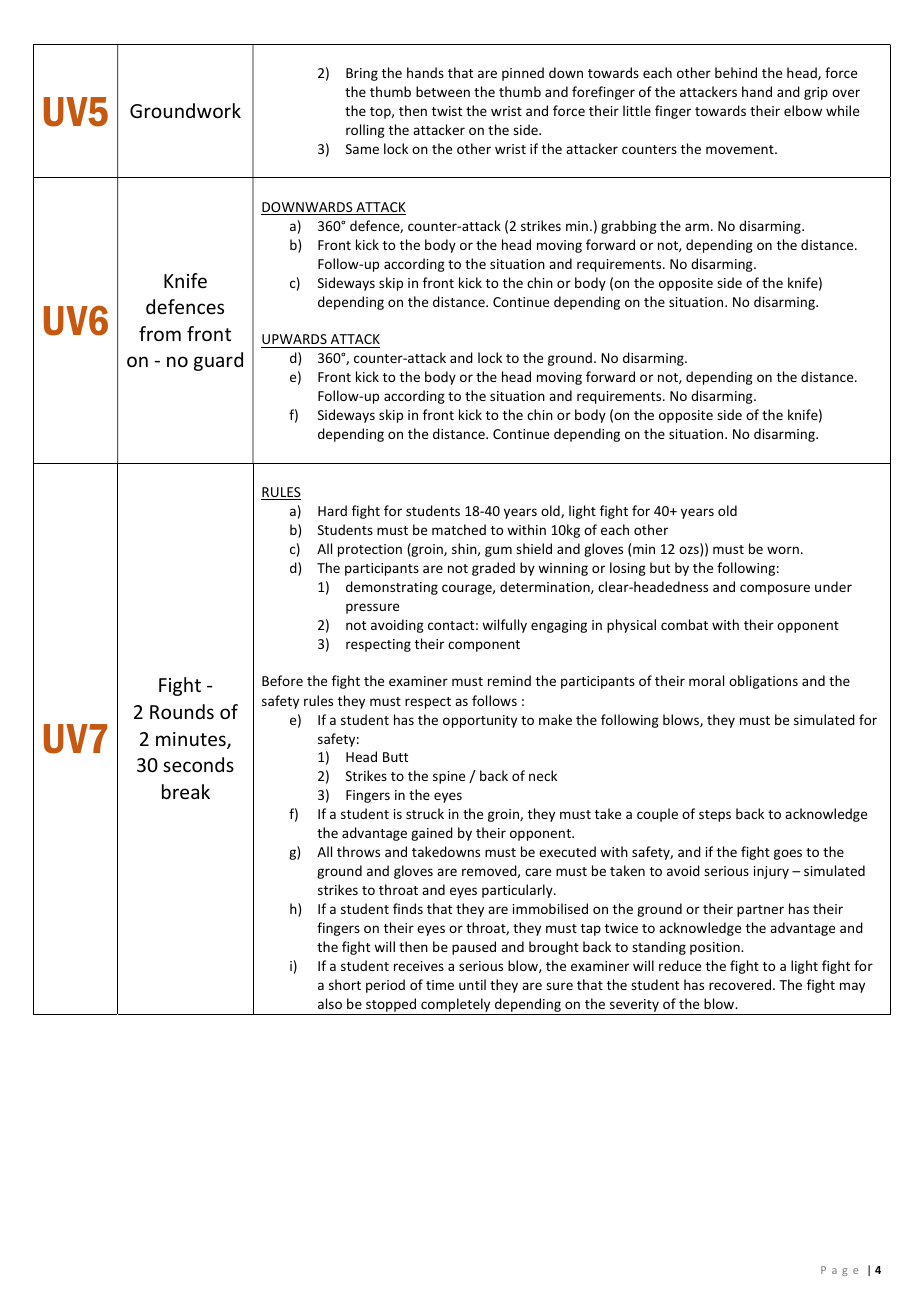 This image has height=1308, width=924. What do you see at coordinates (741, 149) in the image?
I see `movement` at bounding box center [741, 149].
